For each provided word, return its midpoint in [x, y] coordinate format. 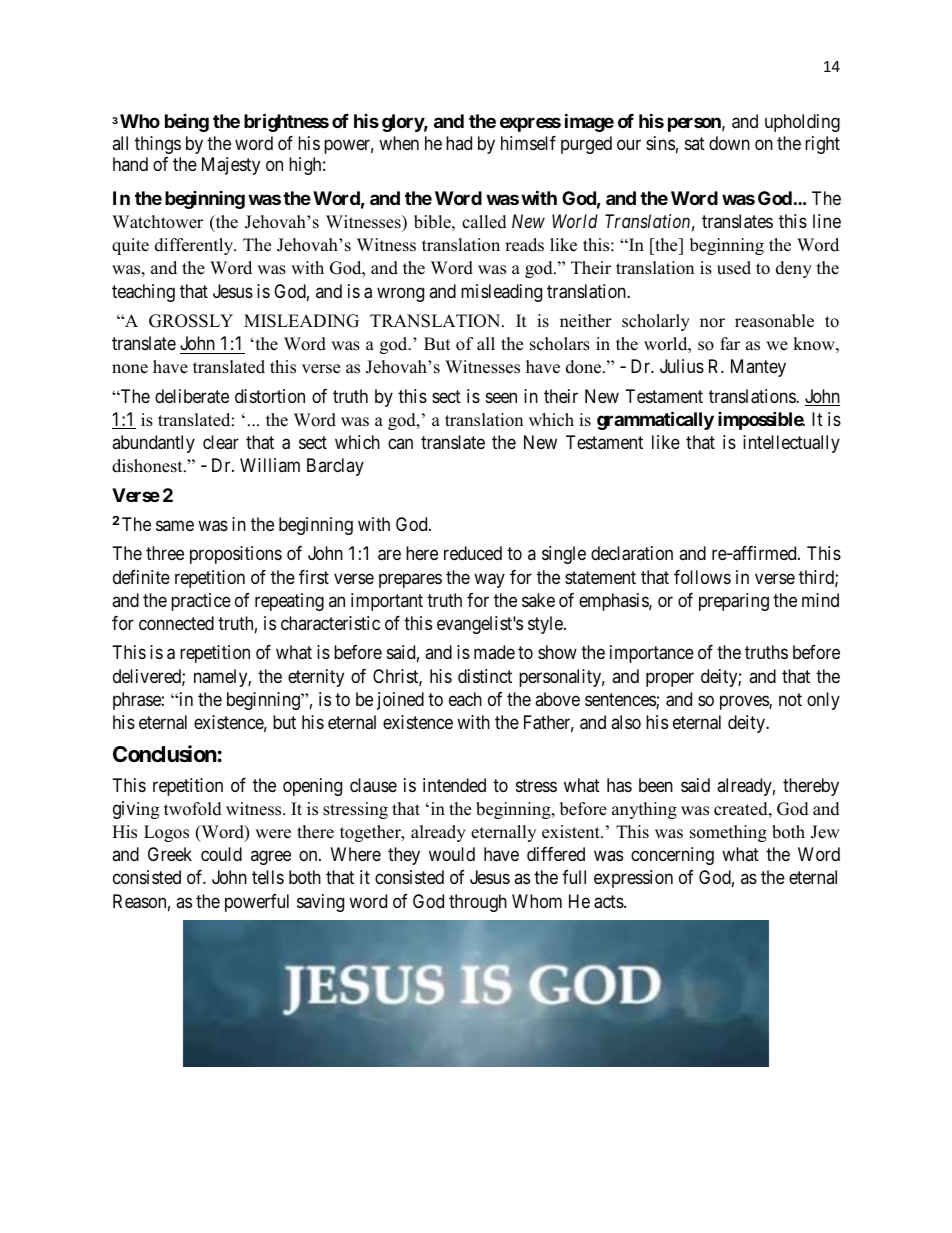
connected [176, 623]
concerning [672, 856]
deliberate [192, 396]
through [478, 903]
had [459, 143]
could [221, 854]
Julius [682, 366]
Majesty [231, 166]
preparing [734, 602]
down [729, 143]
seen [501, 397]
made [494, 652]
